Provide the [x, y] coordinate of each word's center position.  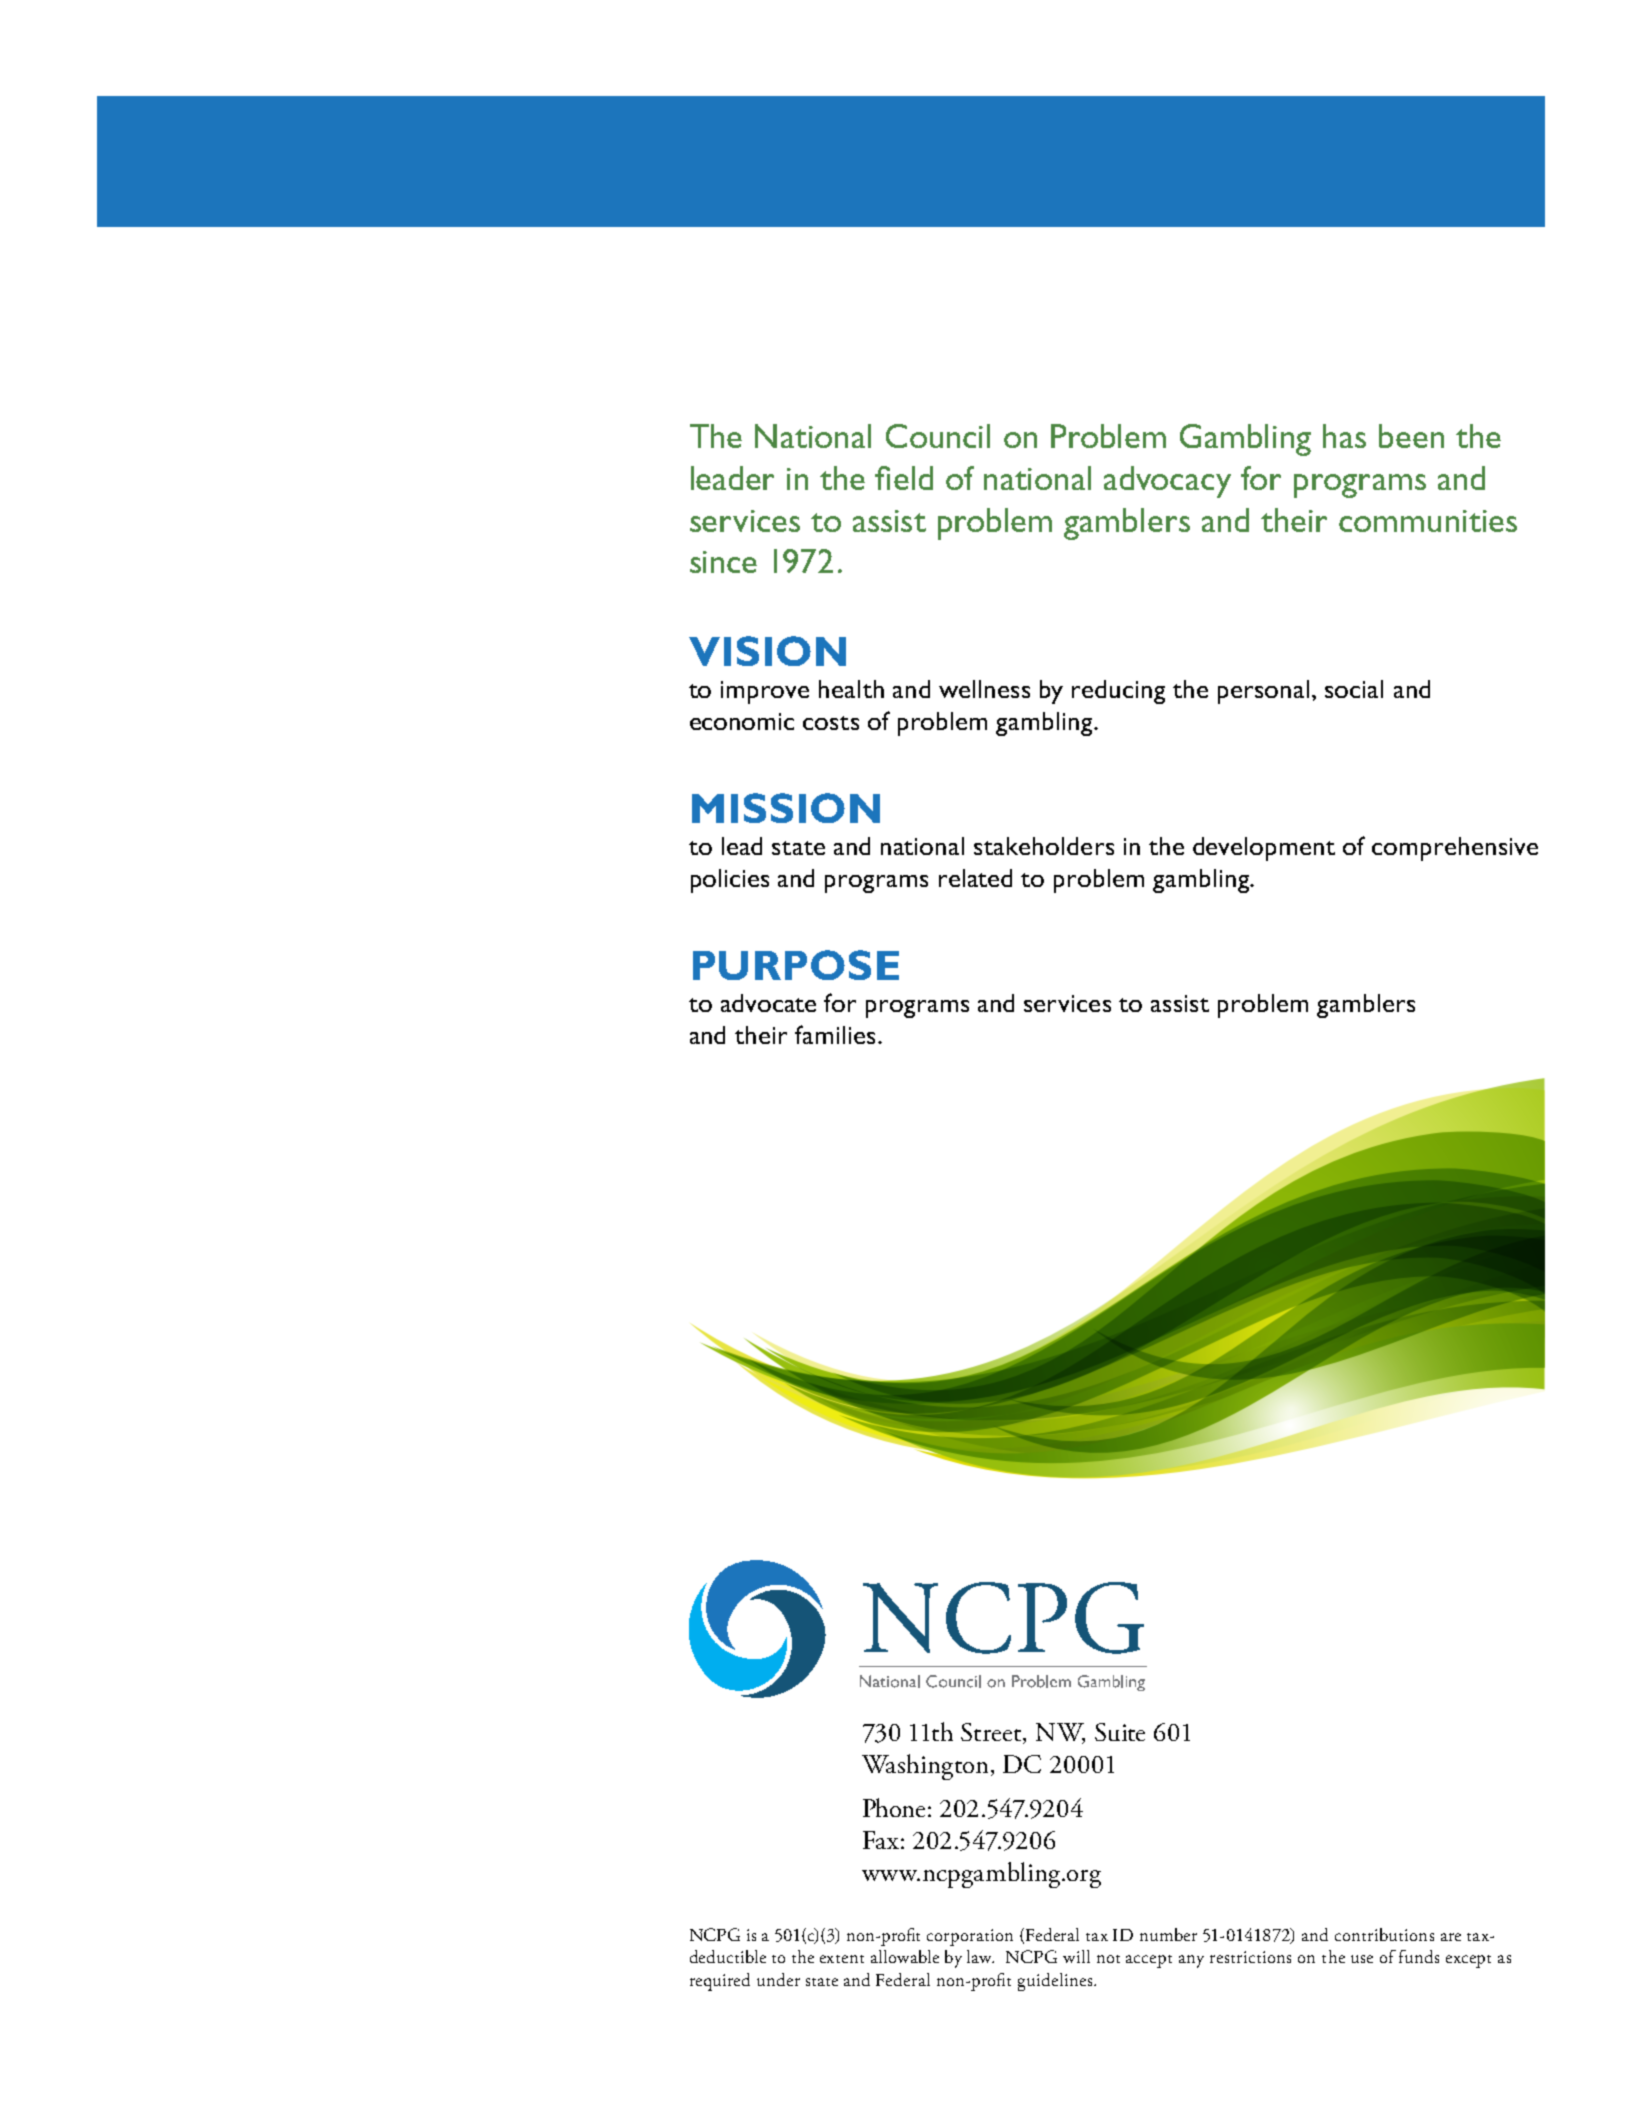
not [1108, 1959]
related [975, 878]
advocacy [1167, 482]
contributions [1384, 1934]
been [1411, 436]
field [904, 478]
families [835, 1034]
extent [842, 1959]
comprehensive [1455, 849]
